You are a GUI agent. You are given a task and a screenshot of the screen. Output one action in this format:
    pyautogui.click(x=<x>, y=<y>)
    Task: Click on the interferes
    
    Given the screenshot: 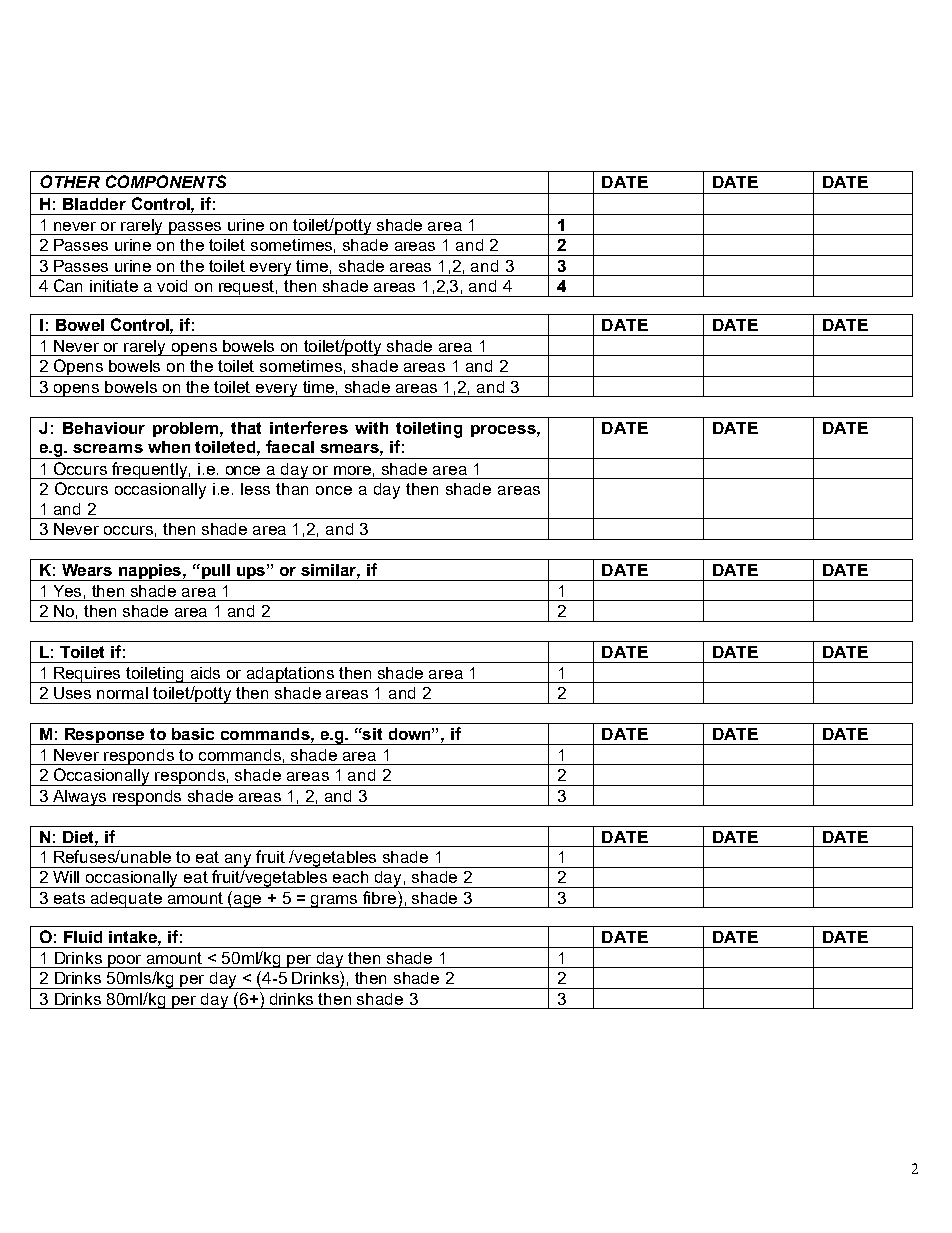 What is the action you would take?
    pyautogui.click(x=309, y=427)
